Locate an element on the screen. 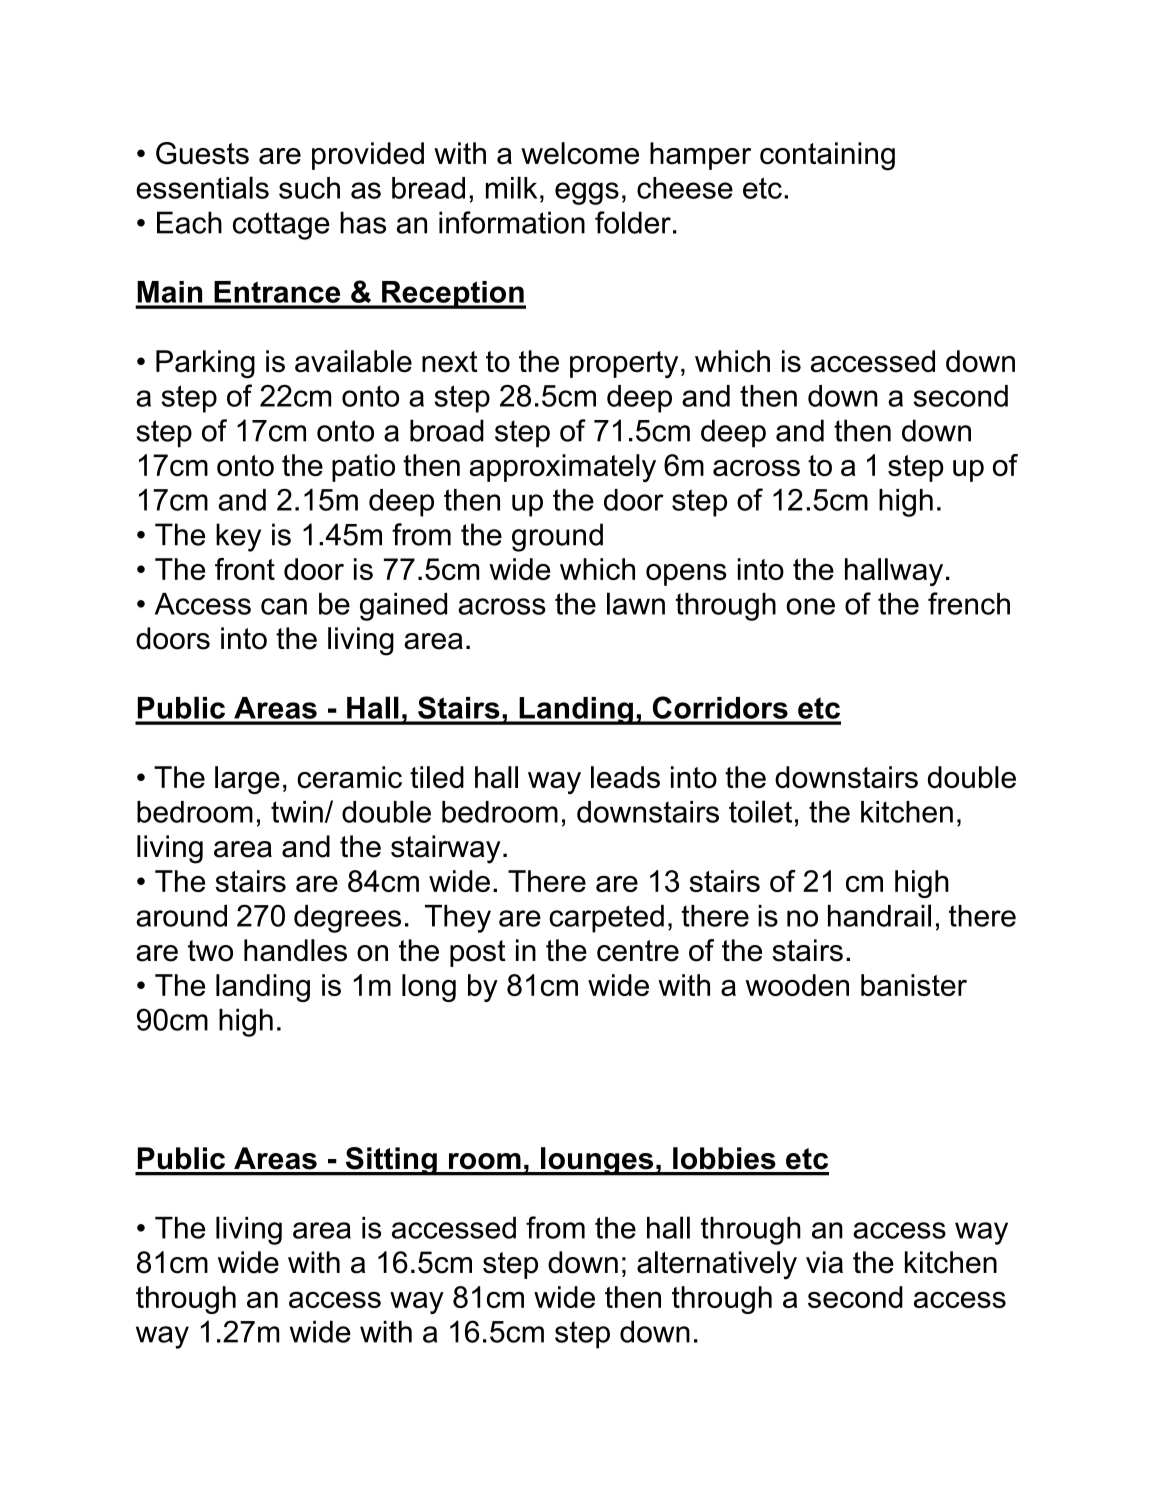 This screenshot has width=1153, height=1492. Sitting is located at coordinates (391, 1161).
